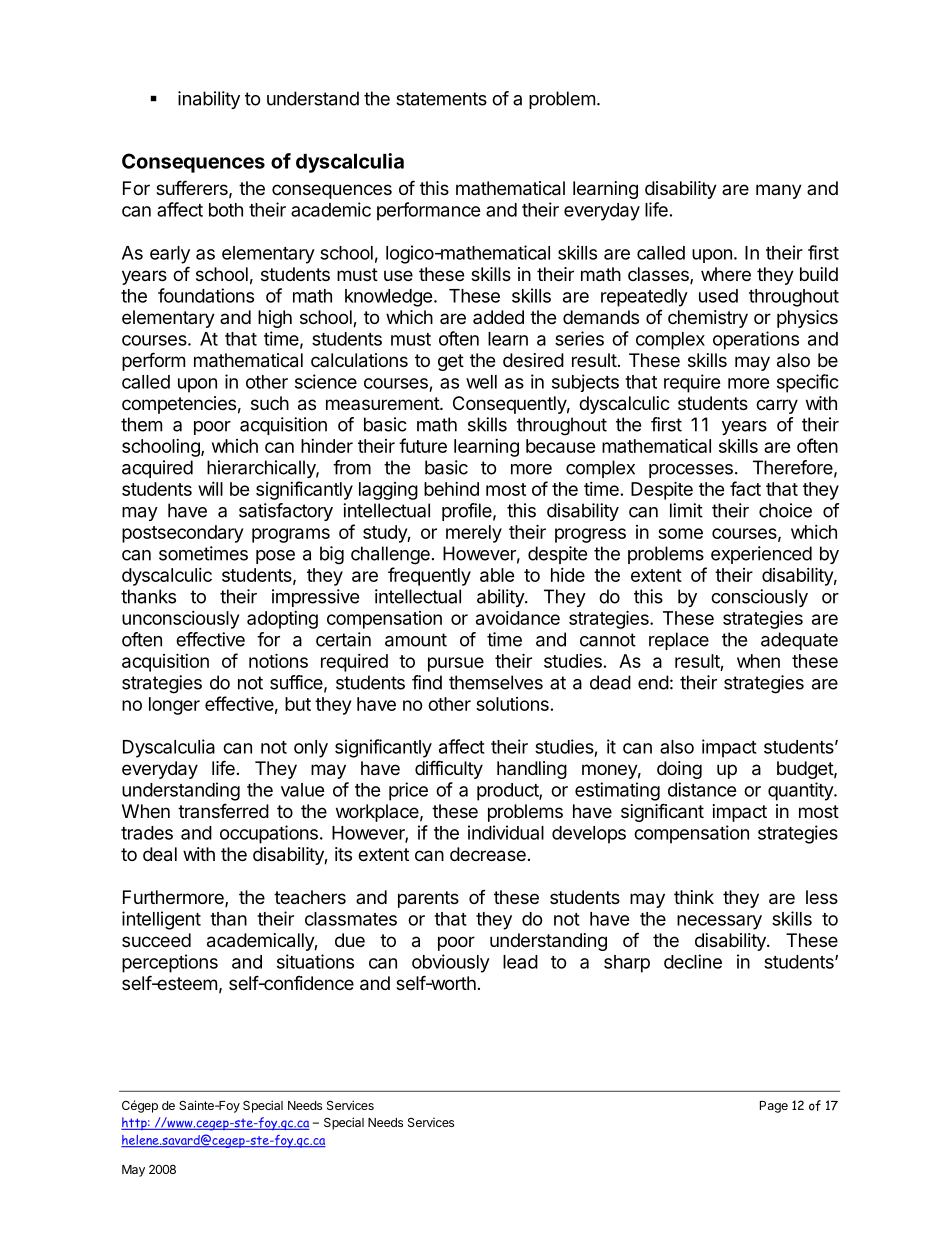 This document has width=952, height=1233. What do you see at coordinates (170, 963) in the document?
I see `perceptions` at bounding box center [170, 963].
